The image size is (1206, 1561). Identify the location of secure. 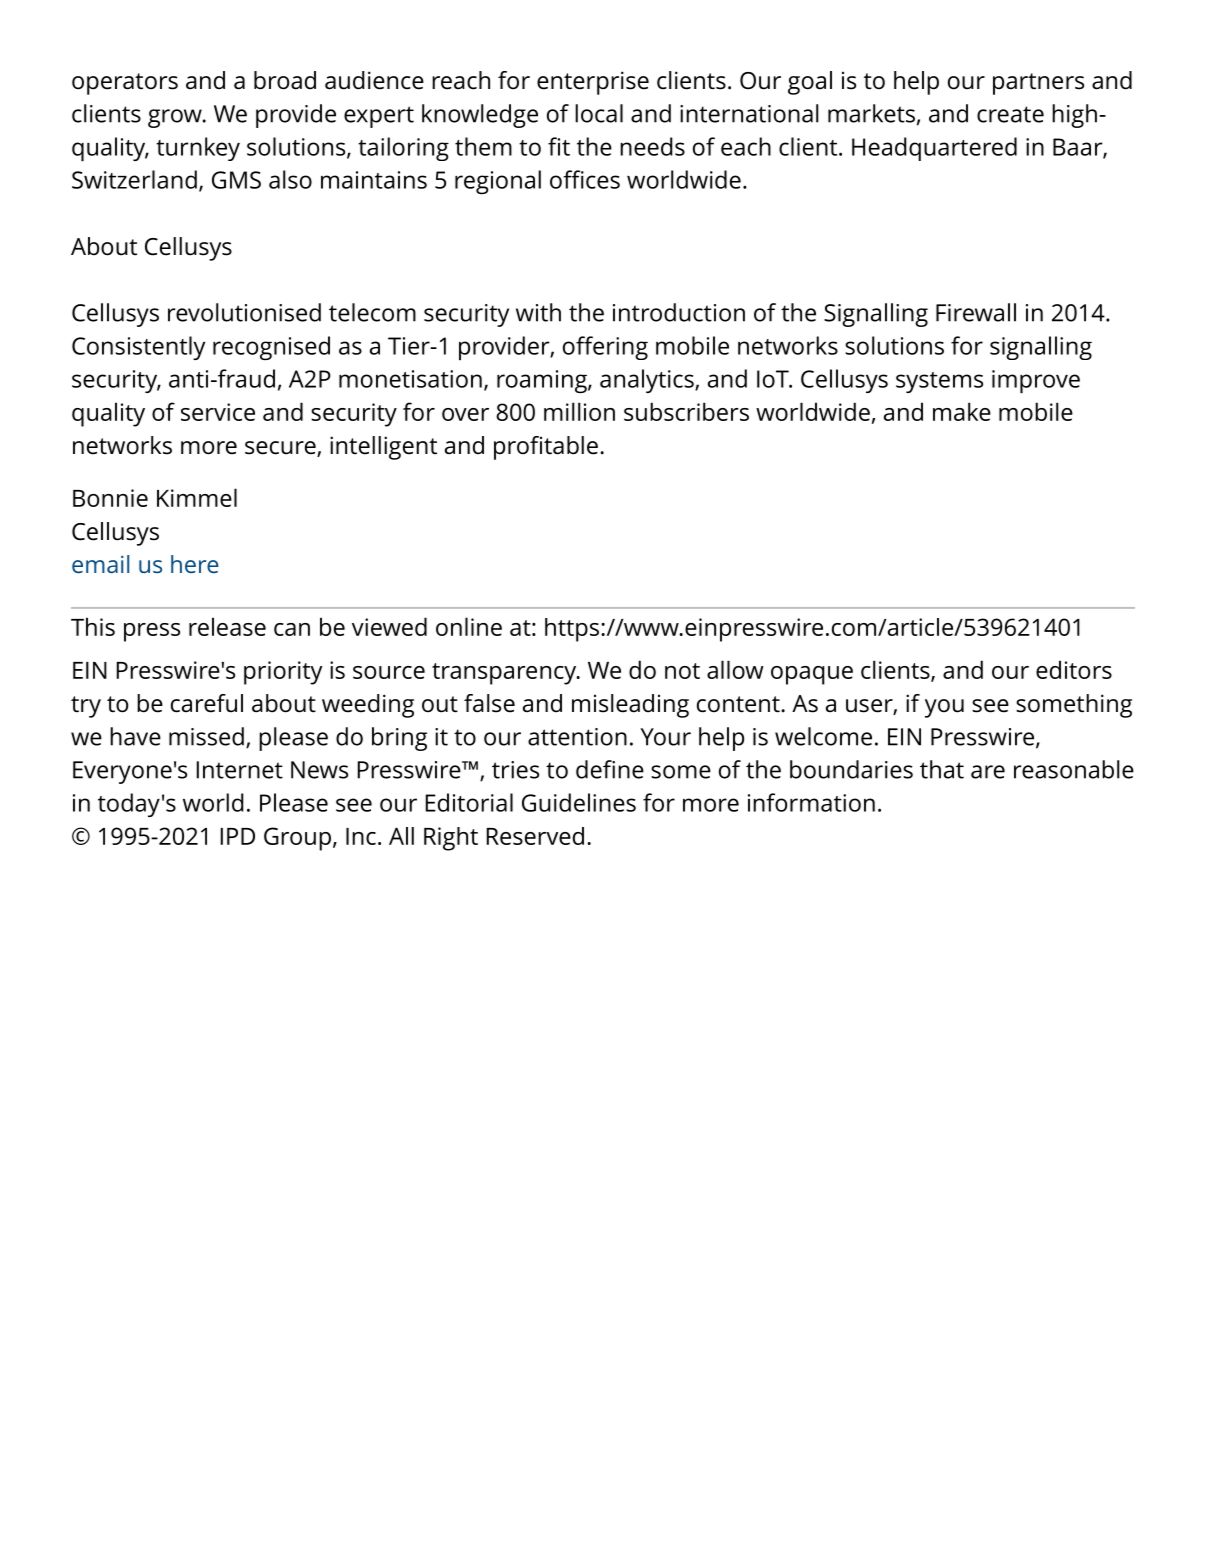
(281, 449).
